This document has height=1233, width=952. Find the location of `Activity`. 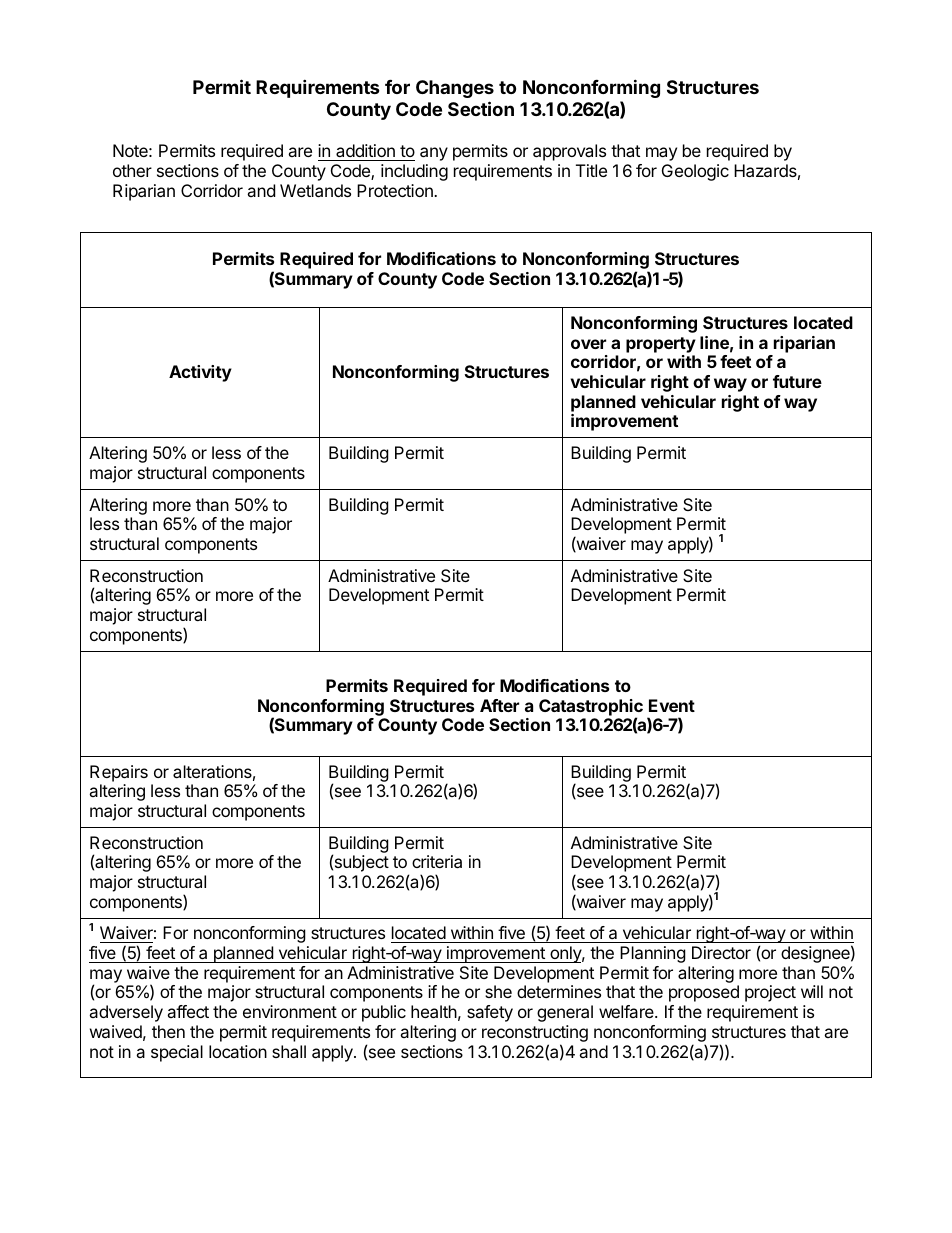

Activity is located at coordinates (200, 373).
